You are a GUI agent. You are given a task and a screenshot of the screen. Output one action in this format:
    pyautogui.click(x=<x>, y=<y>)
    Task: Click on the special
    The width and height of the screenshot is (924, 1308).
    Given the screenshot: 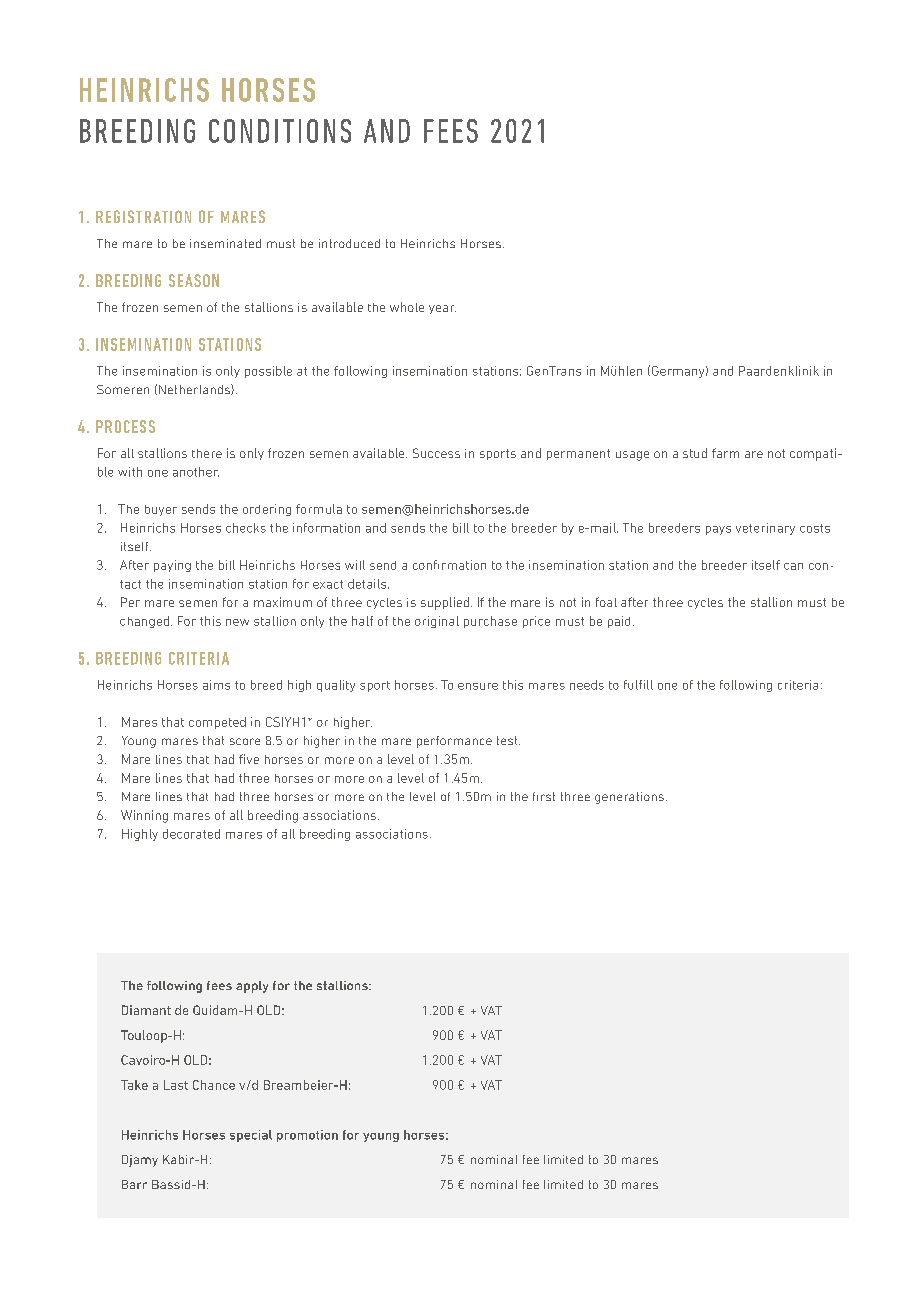 What is the action you would take?
    pyautogui.click(x=251, y=1136)
